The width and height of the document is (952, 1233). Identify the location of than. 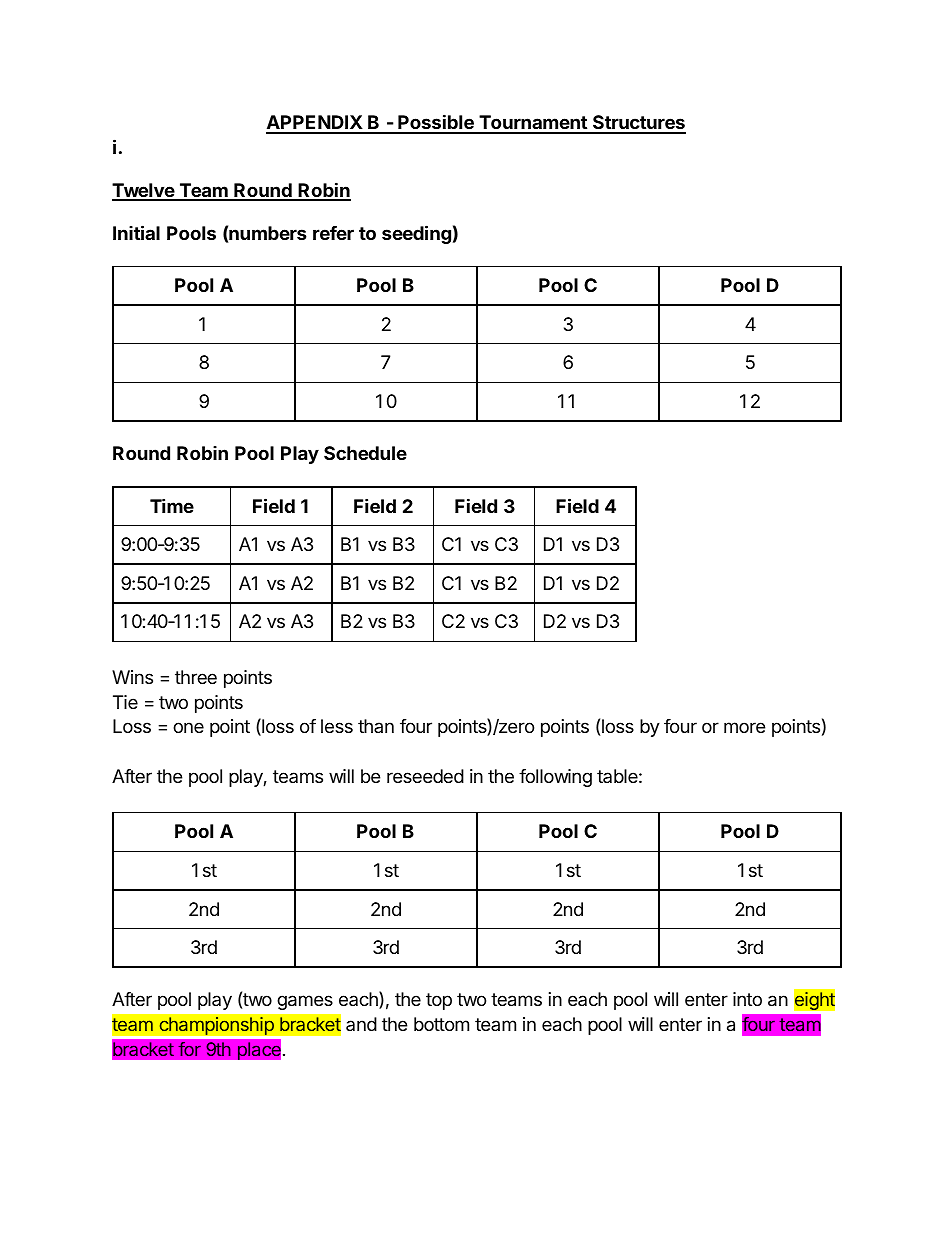
(376, 726).
